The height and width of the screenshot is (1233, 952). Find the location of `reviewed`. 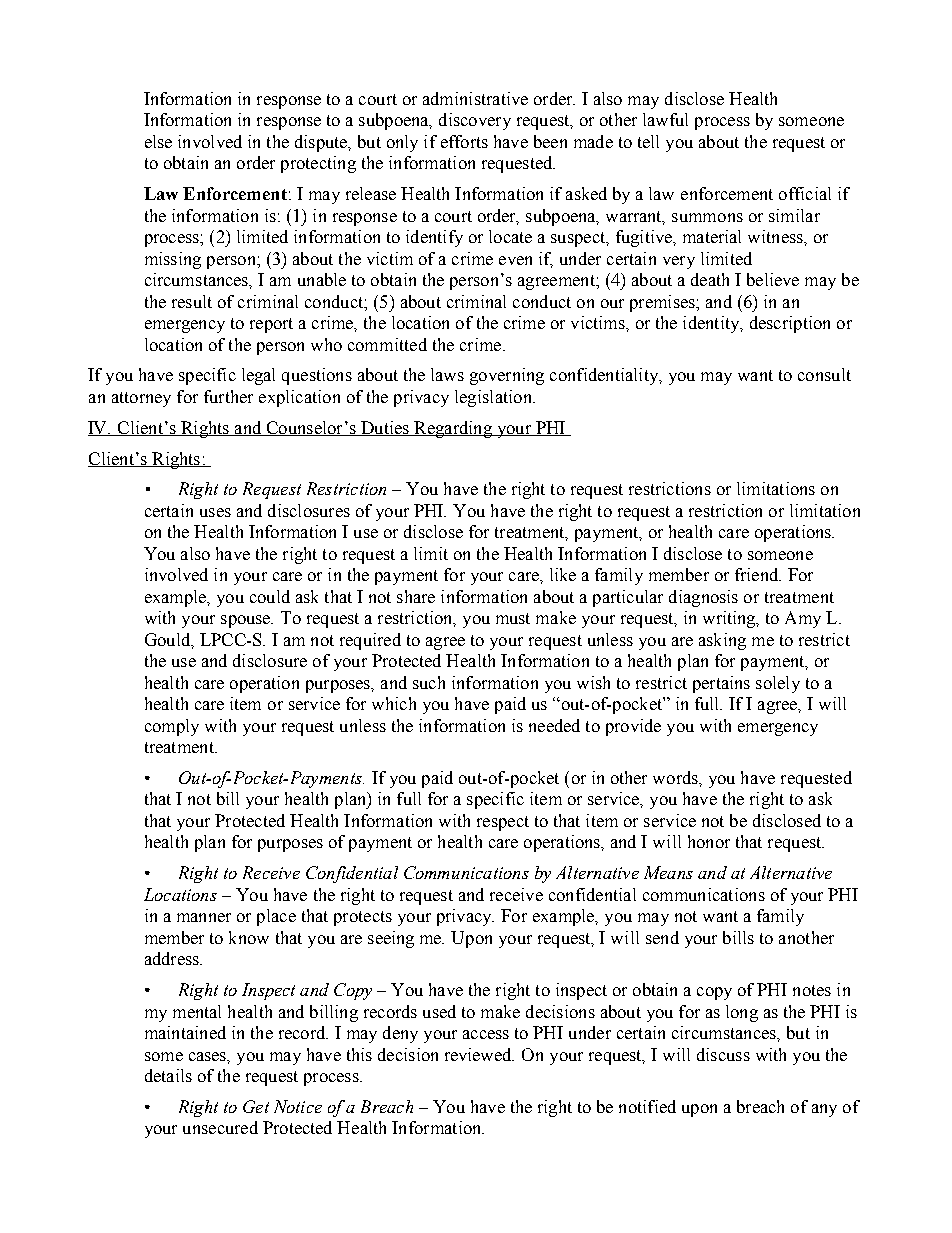

reviewed is located at coordinates (479, 1054).
